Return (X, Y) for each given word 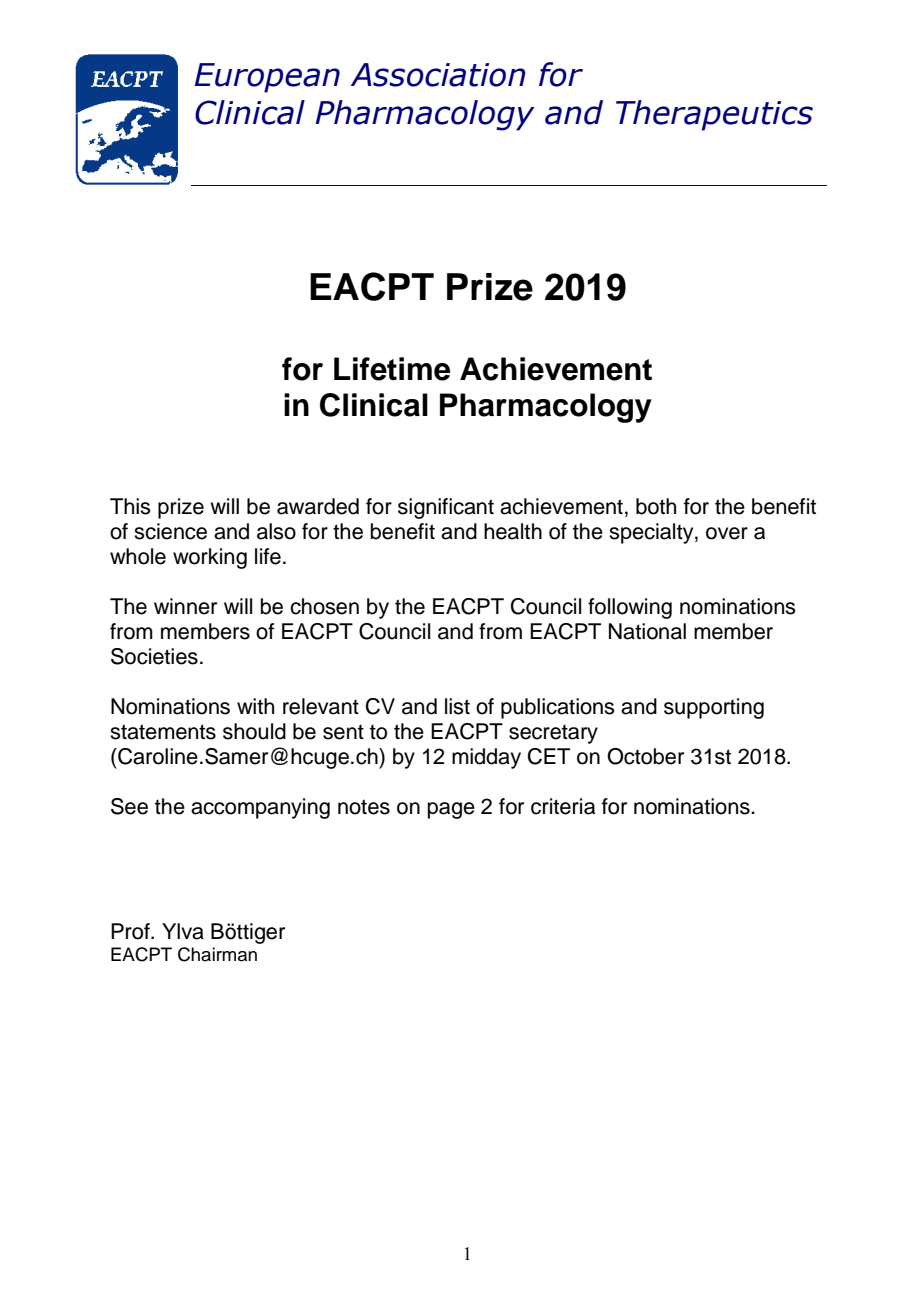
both (656, 506)
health (513, 531)
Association (438, 75)
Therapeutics (714, 115)
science (170, 531)
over (727, 533)
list (457, 706)
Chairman (217, 954)
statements (163, 732)
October (645, 756)
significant (446, 508)
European (267, 78)
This (130, 506)
